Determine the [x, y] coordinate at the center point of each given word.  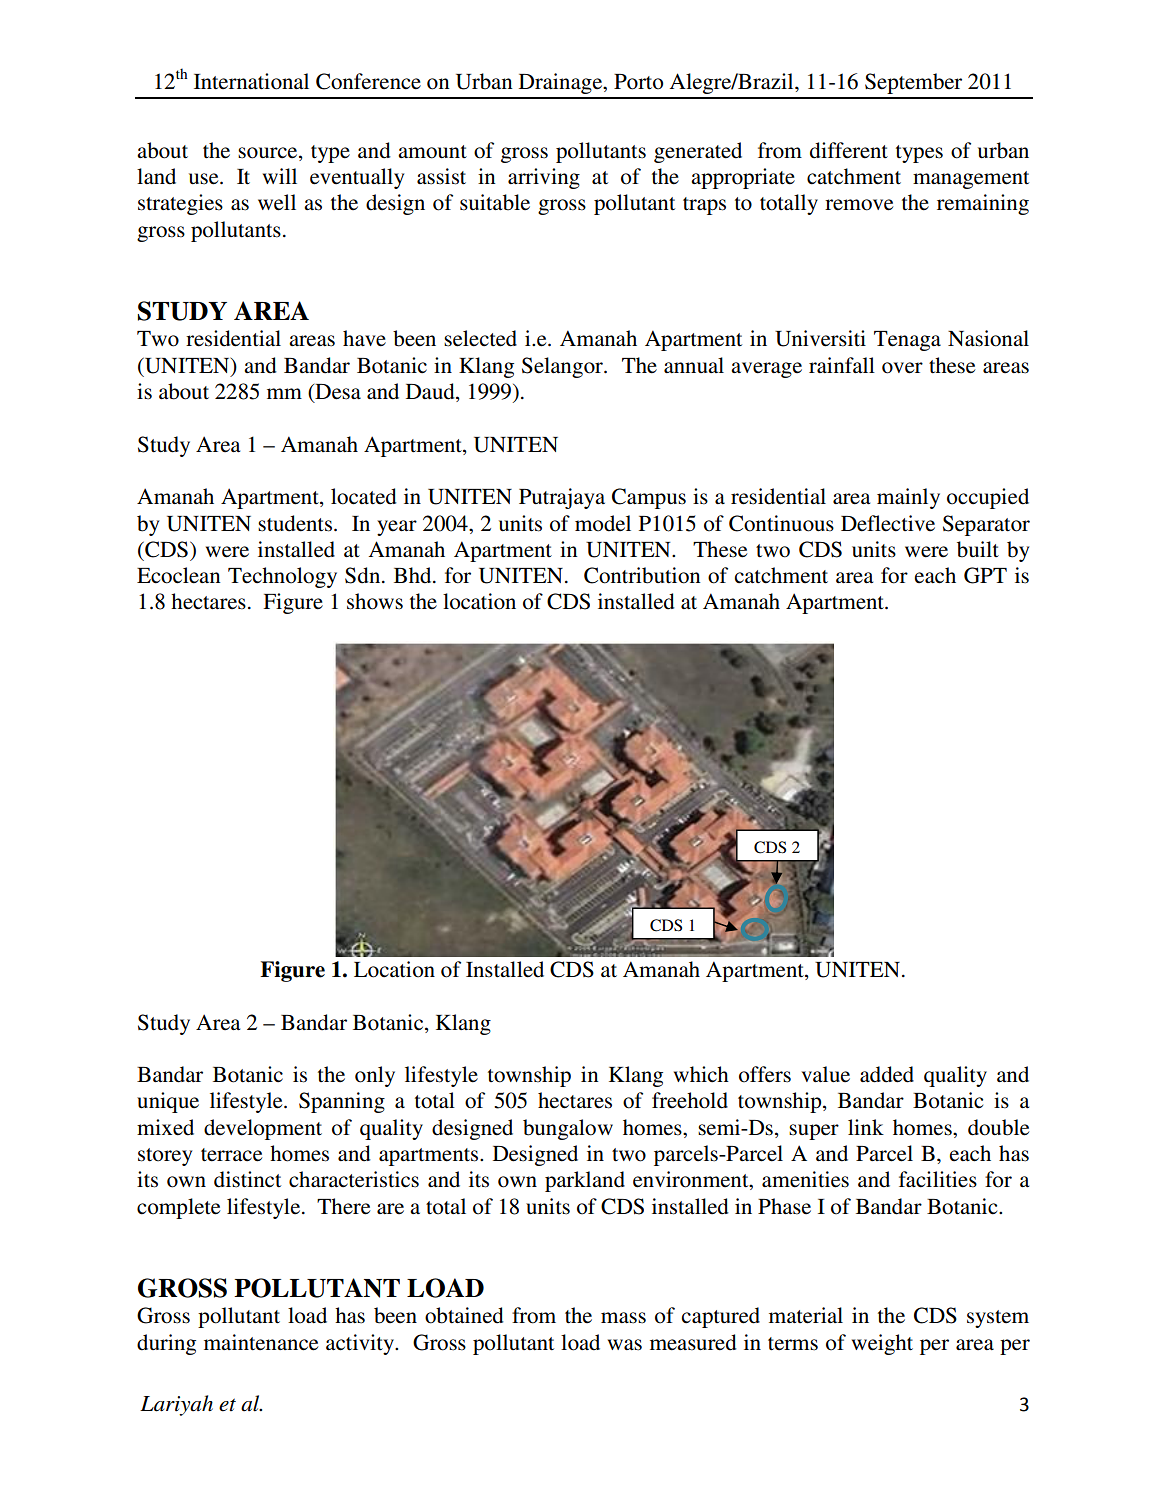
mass [623, 1318]
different [849, 150]
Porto [638, 82]
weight [882, 1344]
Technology [282, 577]
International [251, 81]
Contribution [642, 575]
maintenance [261, 1342]
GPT [985, 575]
